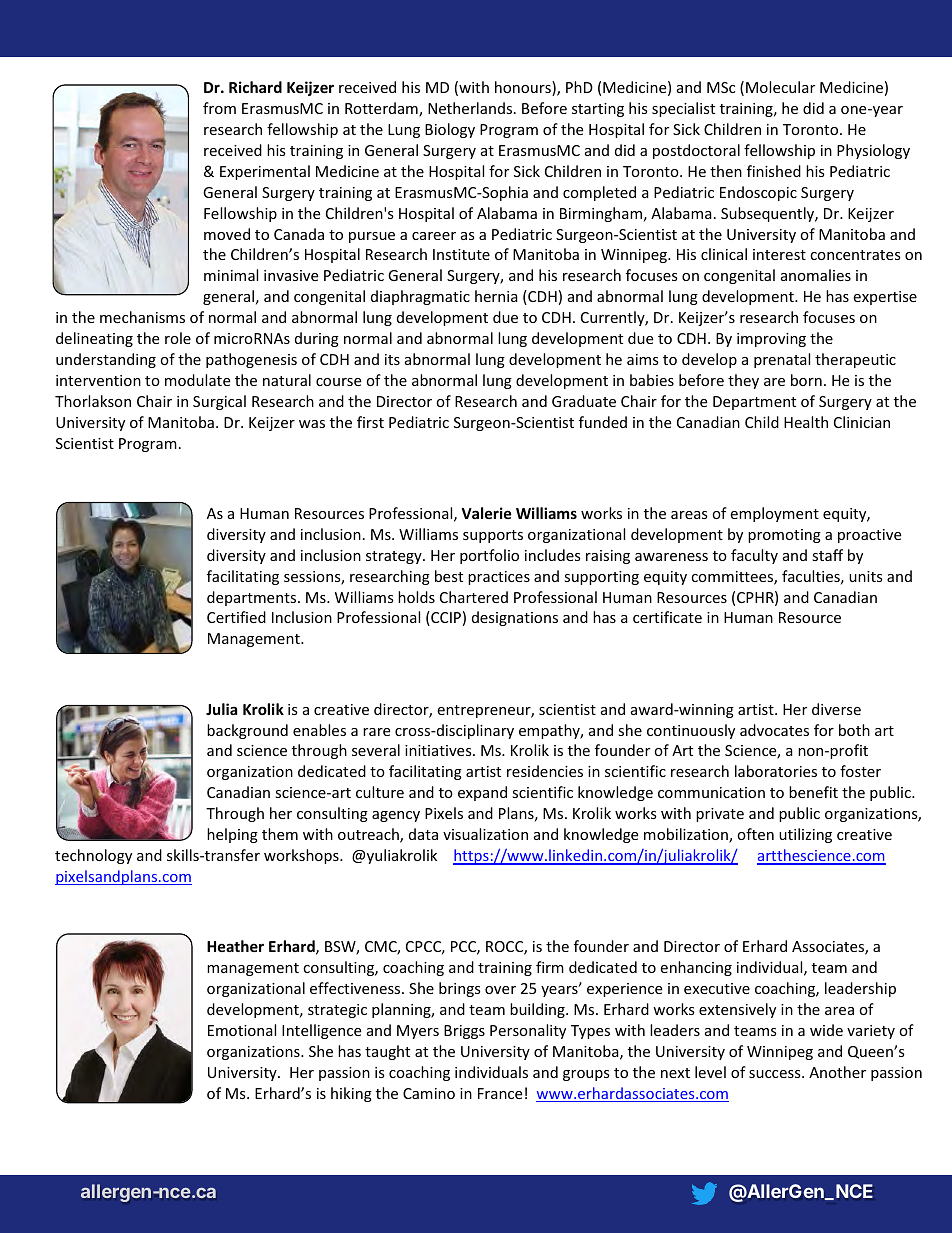 The width and height of the screenshot is (952, 1233). What do you see at coordinates (754, 556) in the screenshot?
I see `faculty` at bounding box center [754, 556].
